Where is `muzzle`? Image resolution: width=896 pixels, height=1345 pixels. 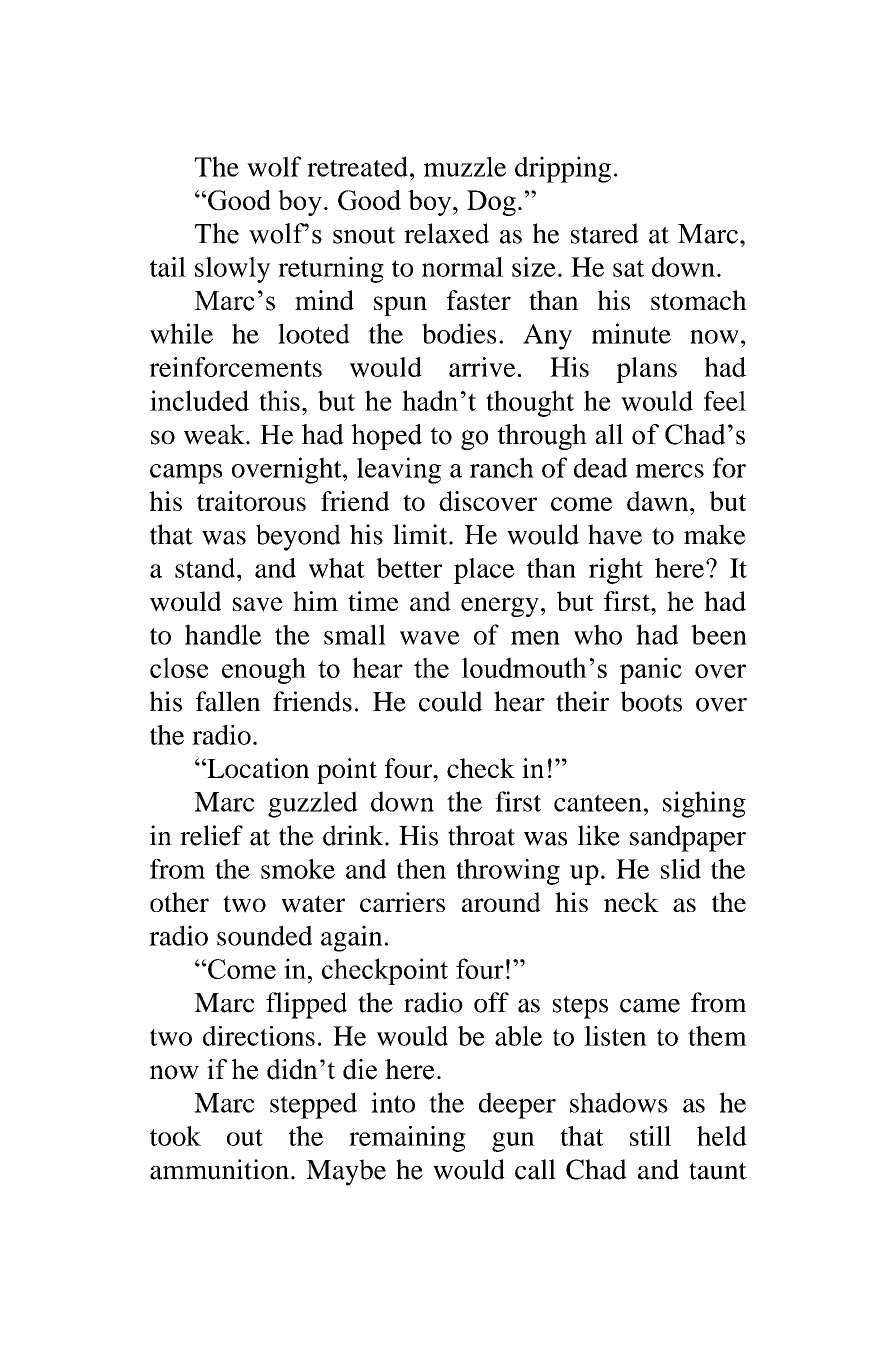
muzzle is located at coordinates (465, 167).
